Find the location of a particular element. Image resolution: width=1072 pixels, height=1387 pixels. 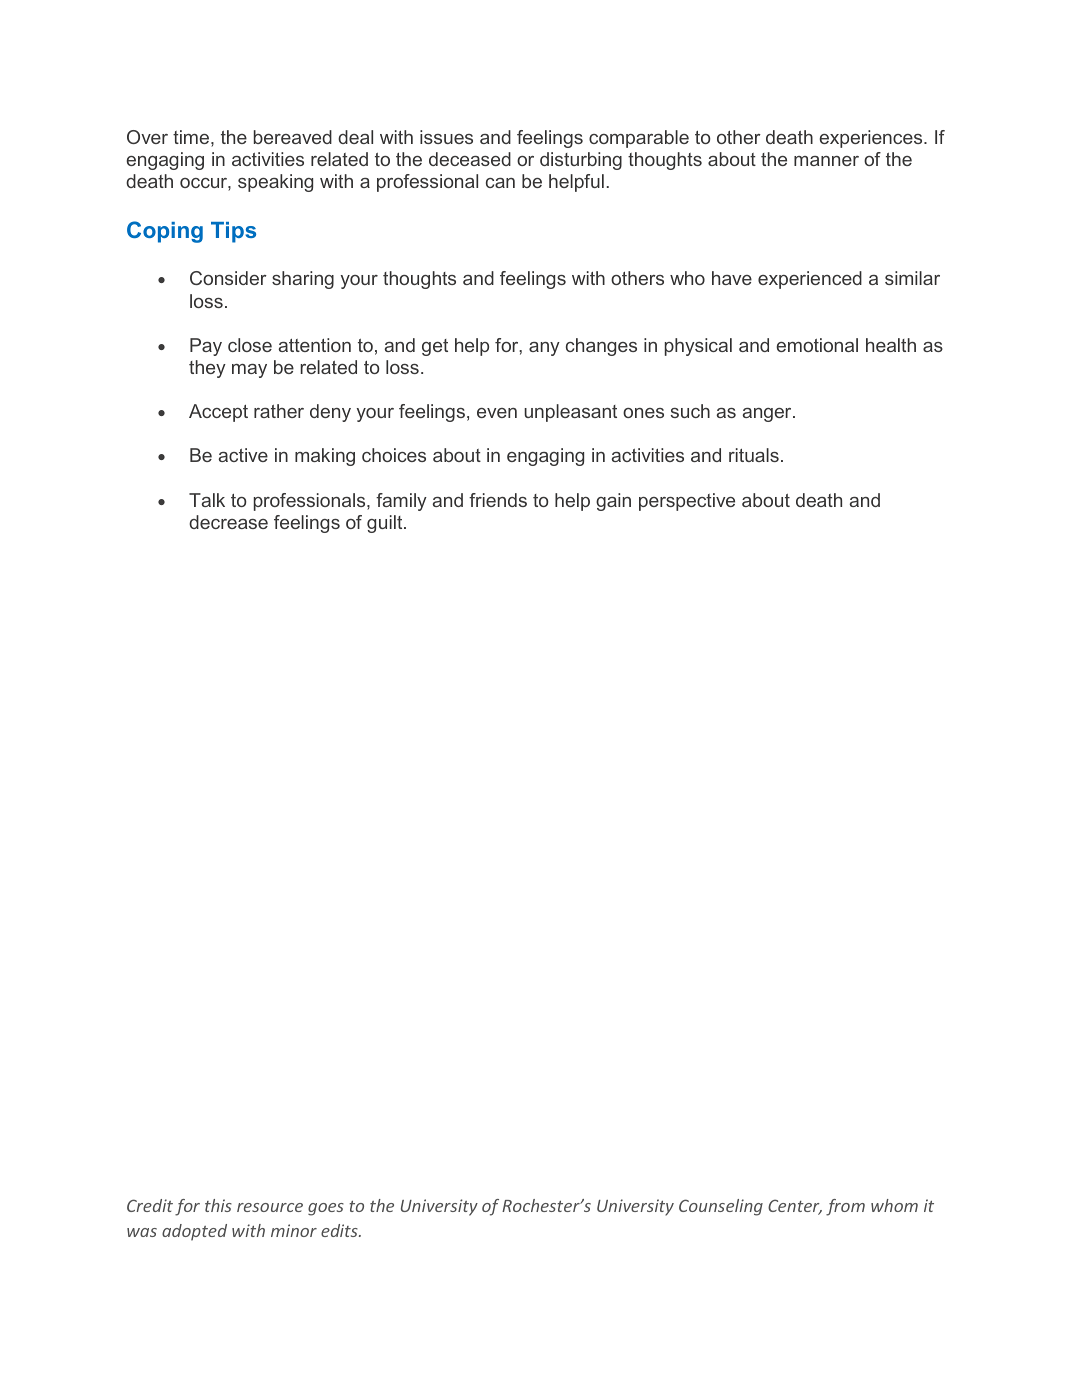

speaking is located at coordinates (275, 183).
